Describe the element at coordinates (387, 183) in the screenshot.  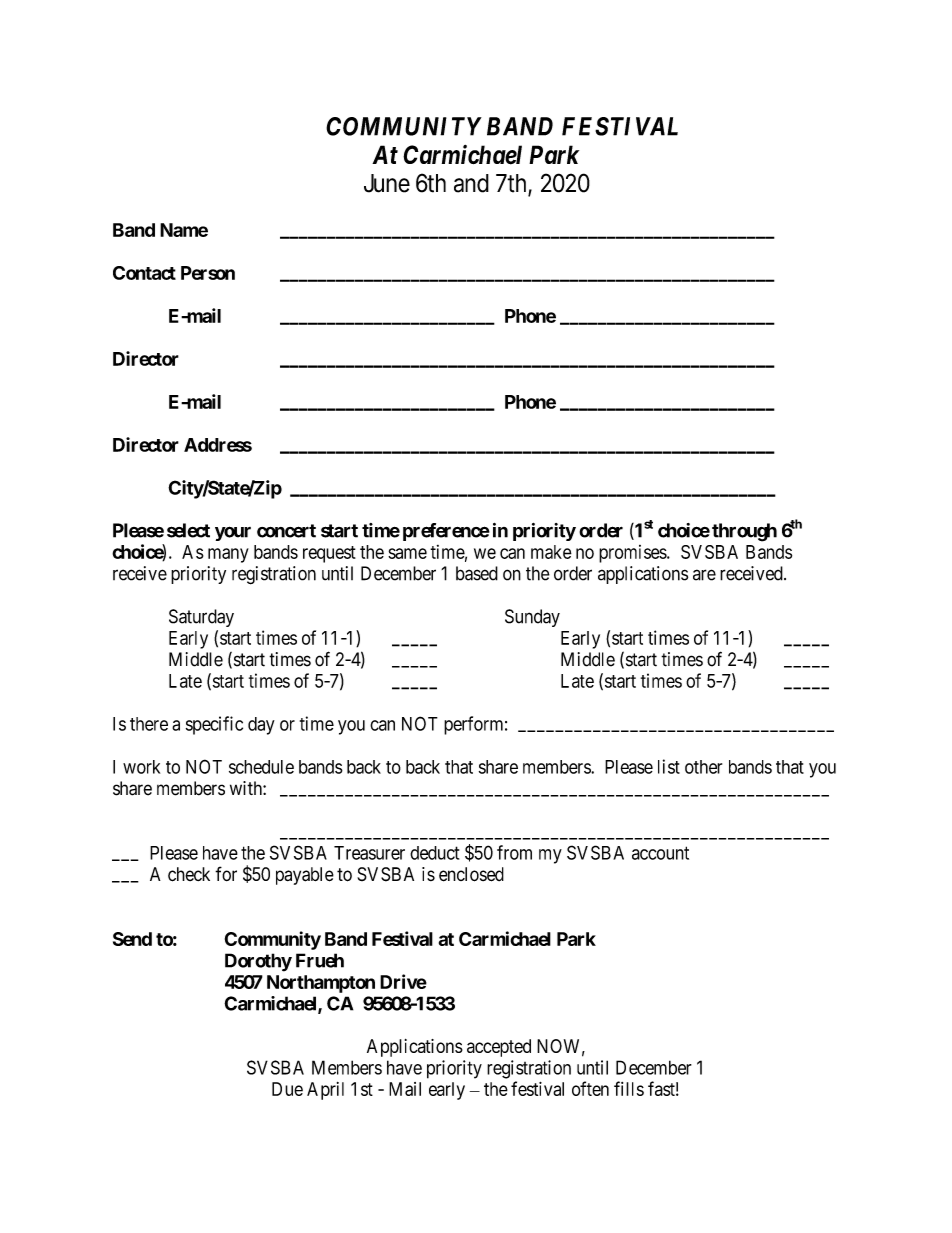
I see `June` at that location.
